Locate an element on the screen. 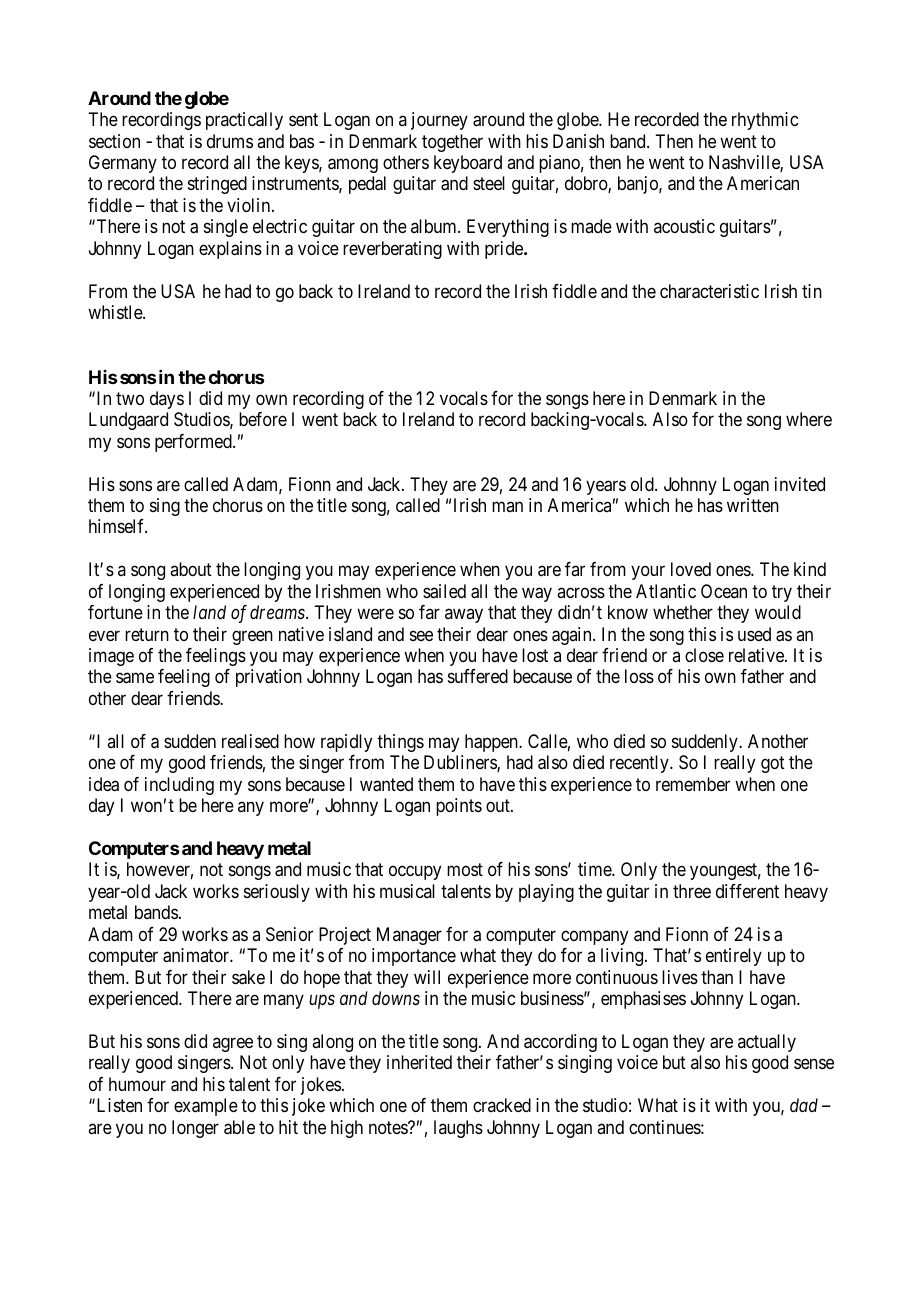  written is located at coordinates (753, 505).
